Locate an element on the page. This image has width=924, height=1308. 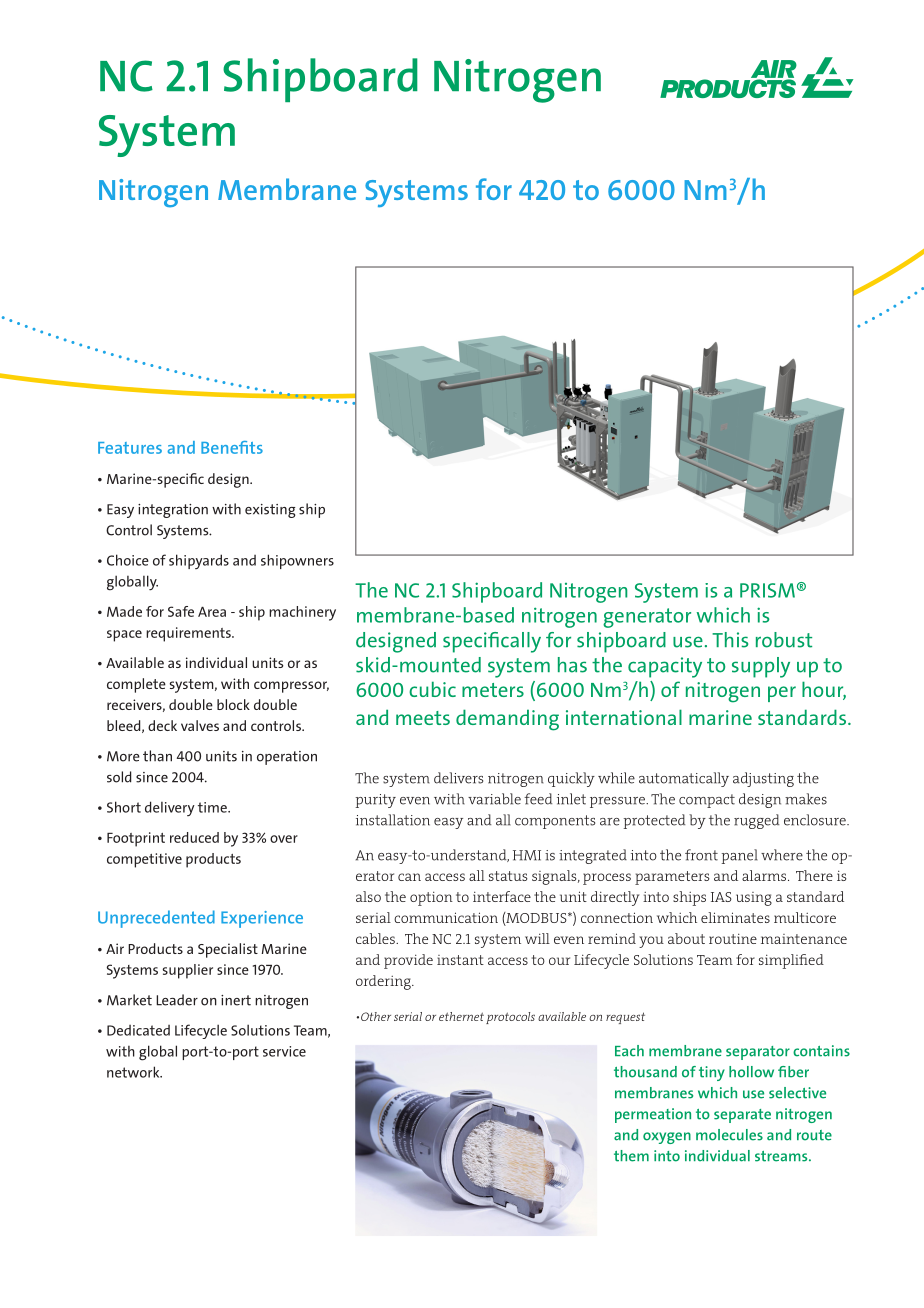
simplified is located at coordinates (791, 961).
